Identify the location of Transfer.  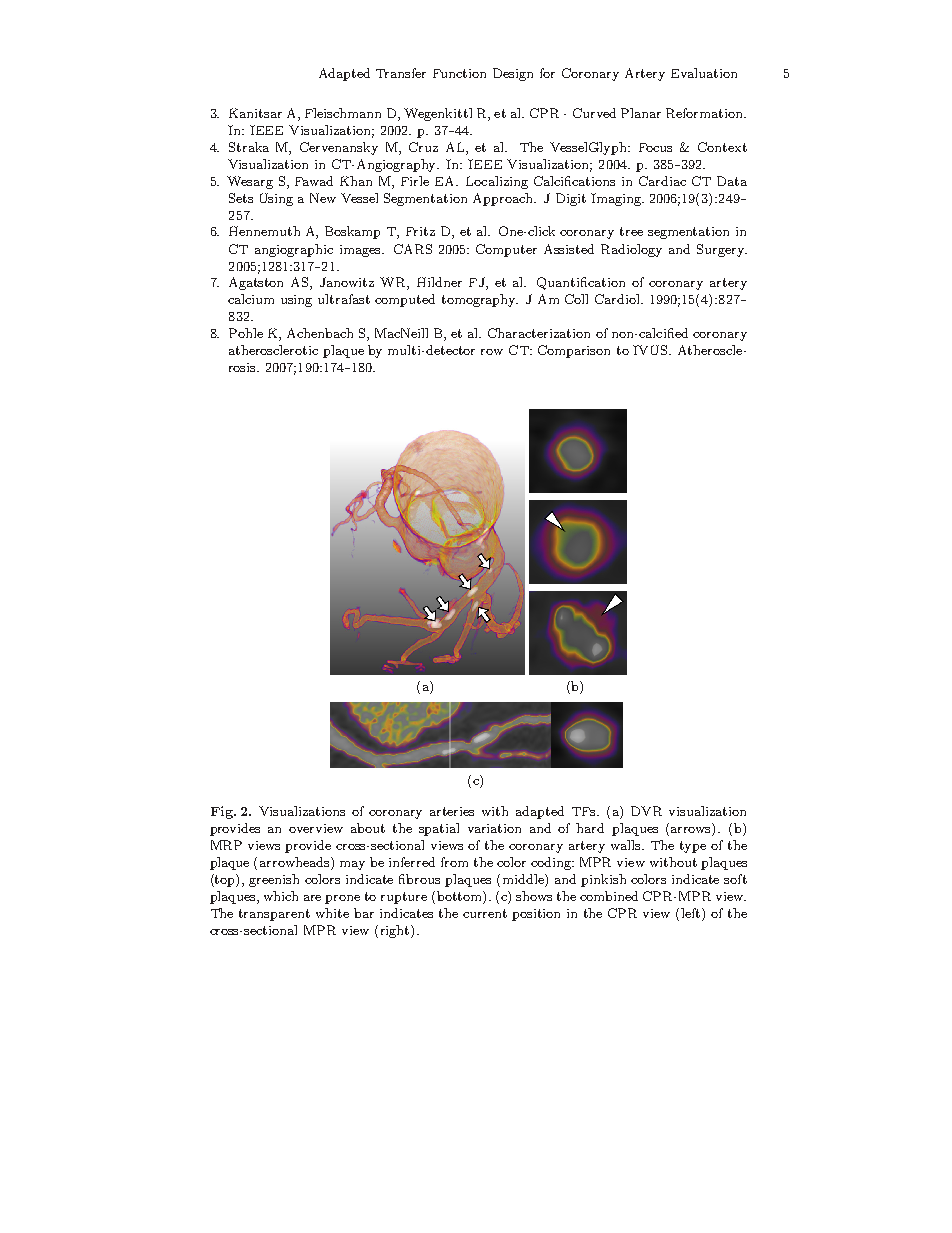
(401, 73).
